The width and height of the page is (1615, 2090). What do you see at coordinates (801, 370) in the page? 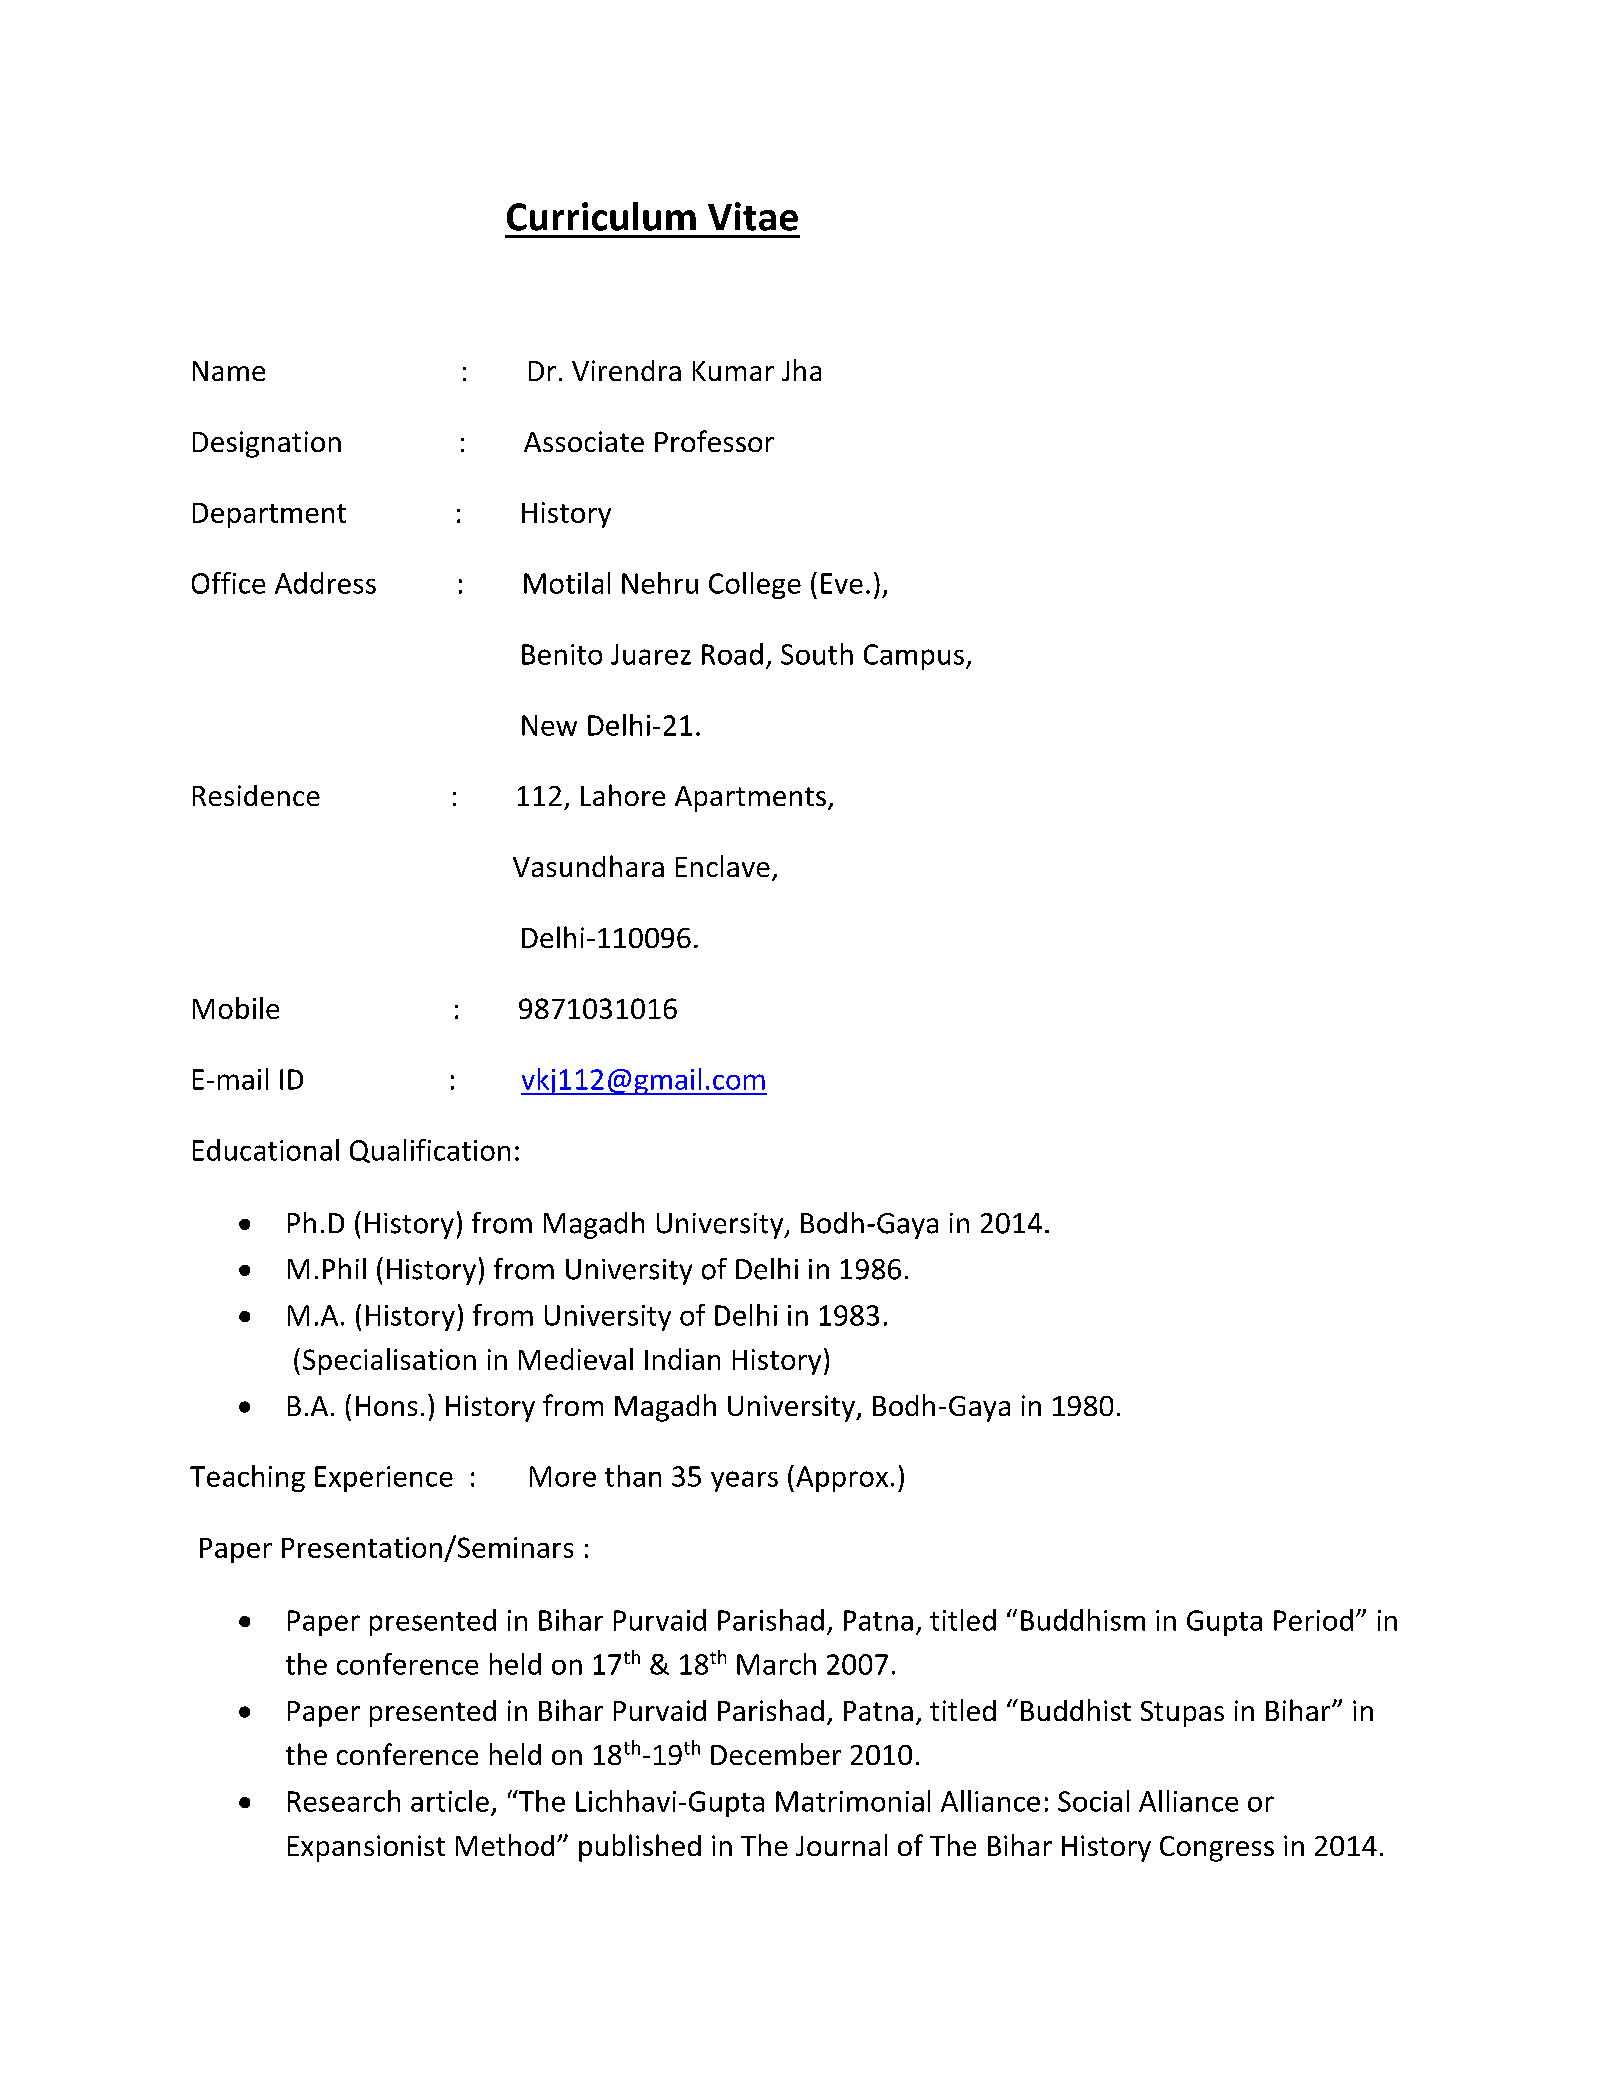
I see `Jha` at bounding box center [801, 370].
